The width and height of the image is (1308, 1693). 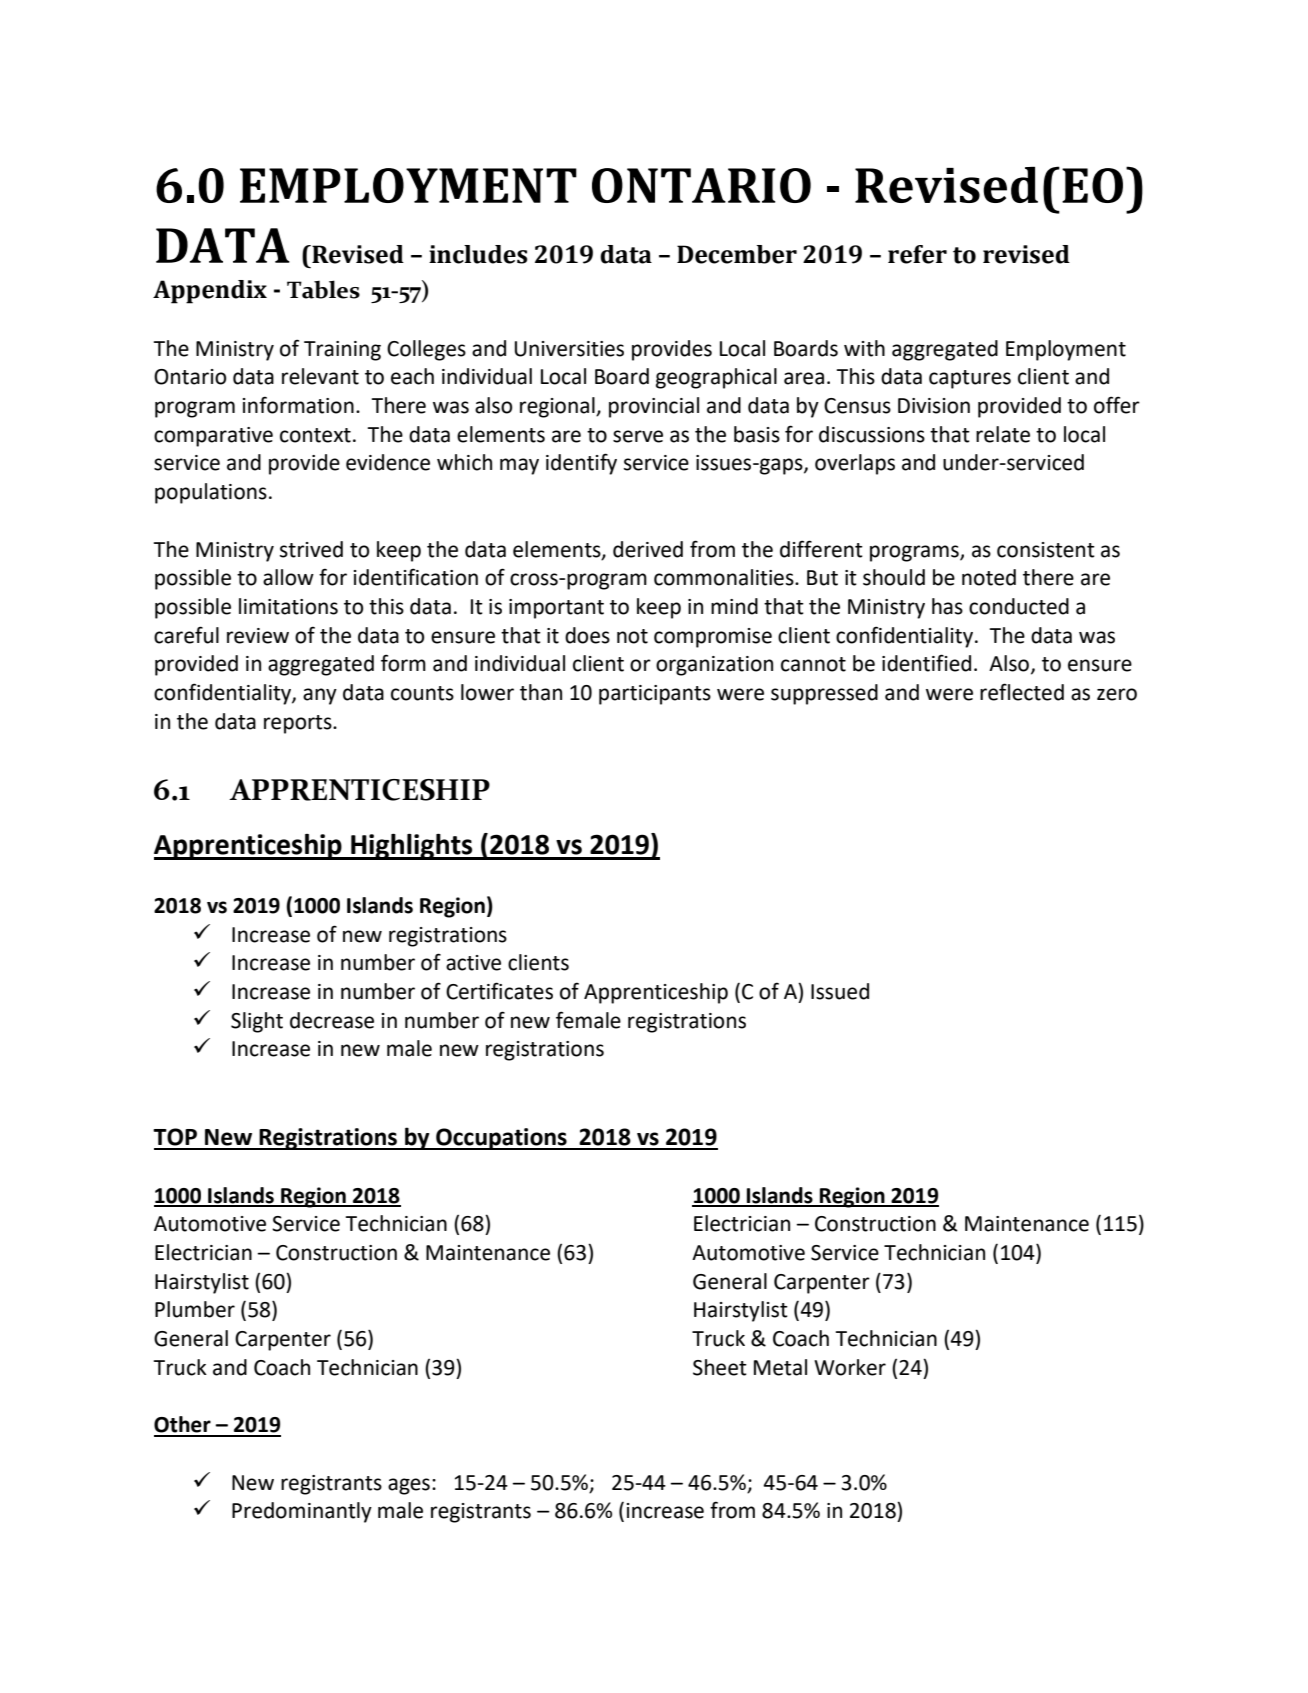 I want to click on refer, so click(x=917, y=254).
